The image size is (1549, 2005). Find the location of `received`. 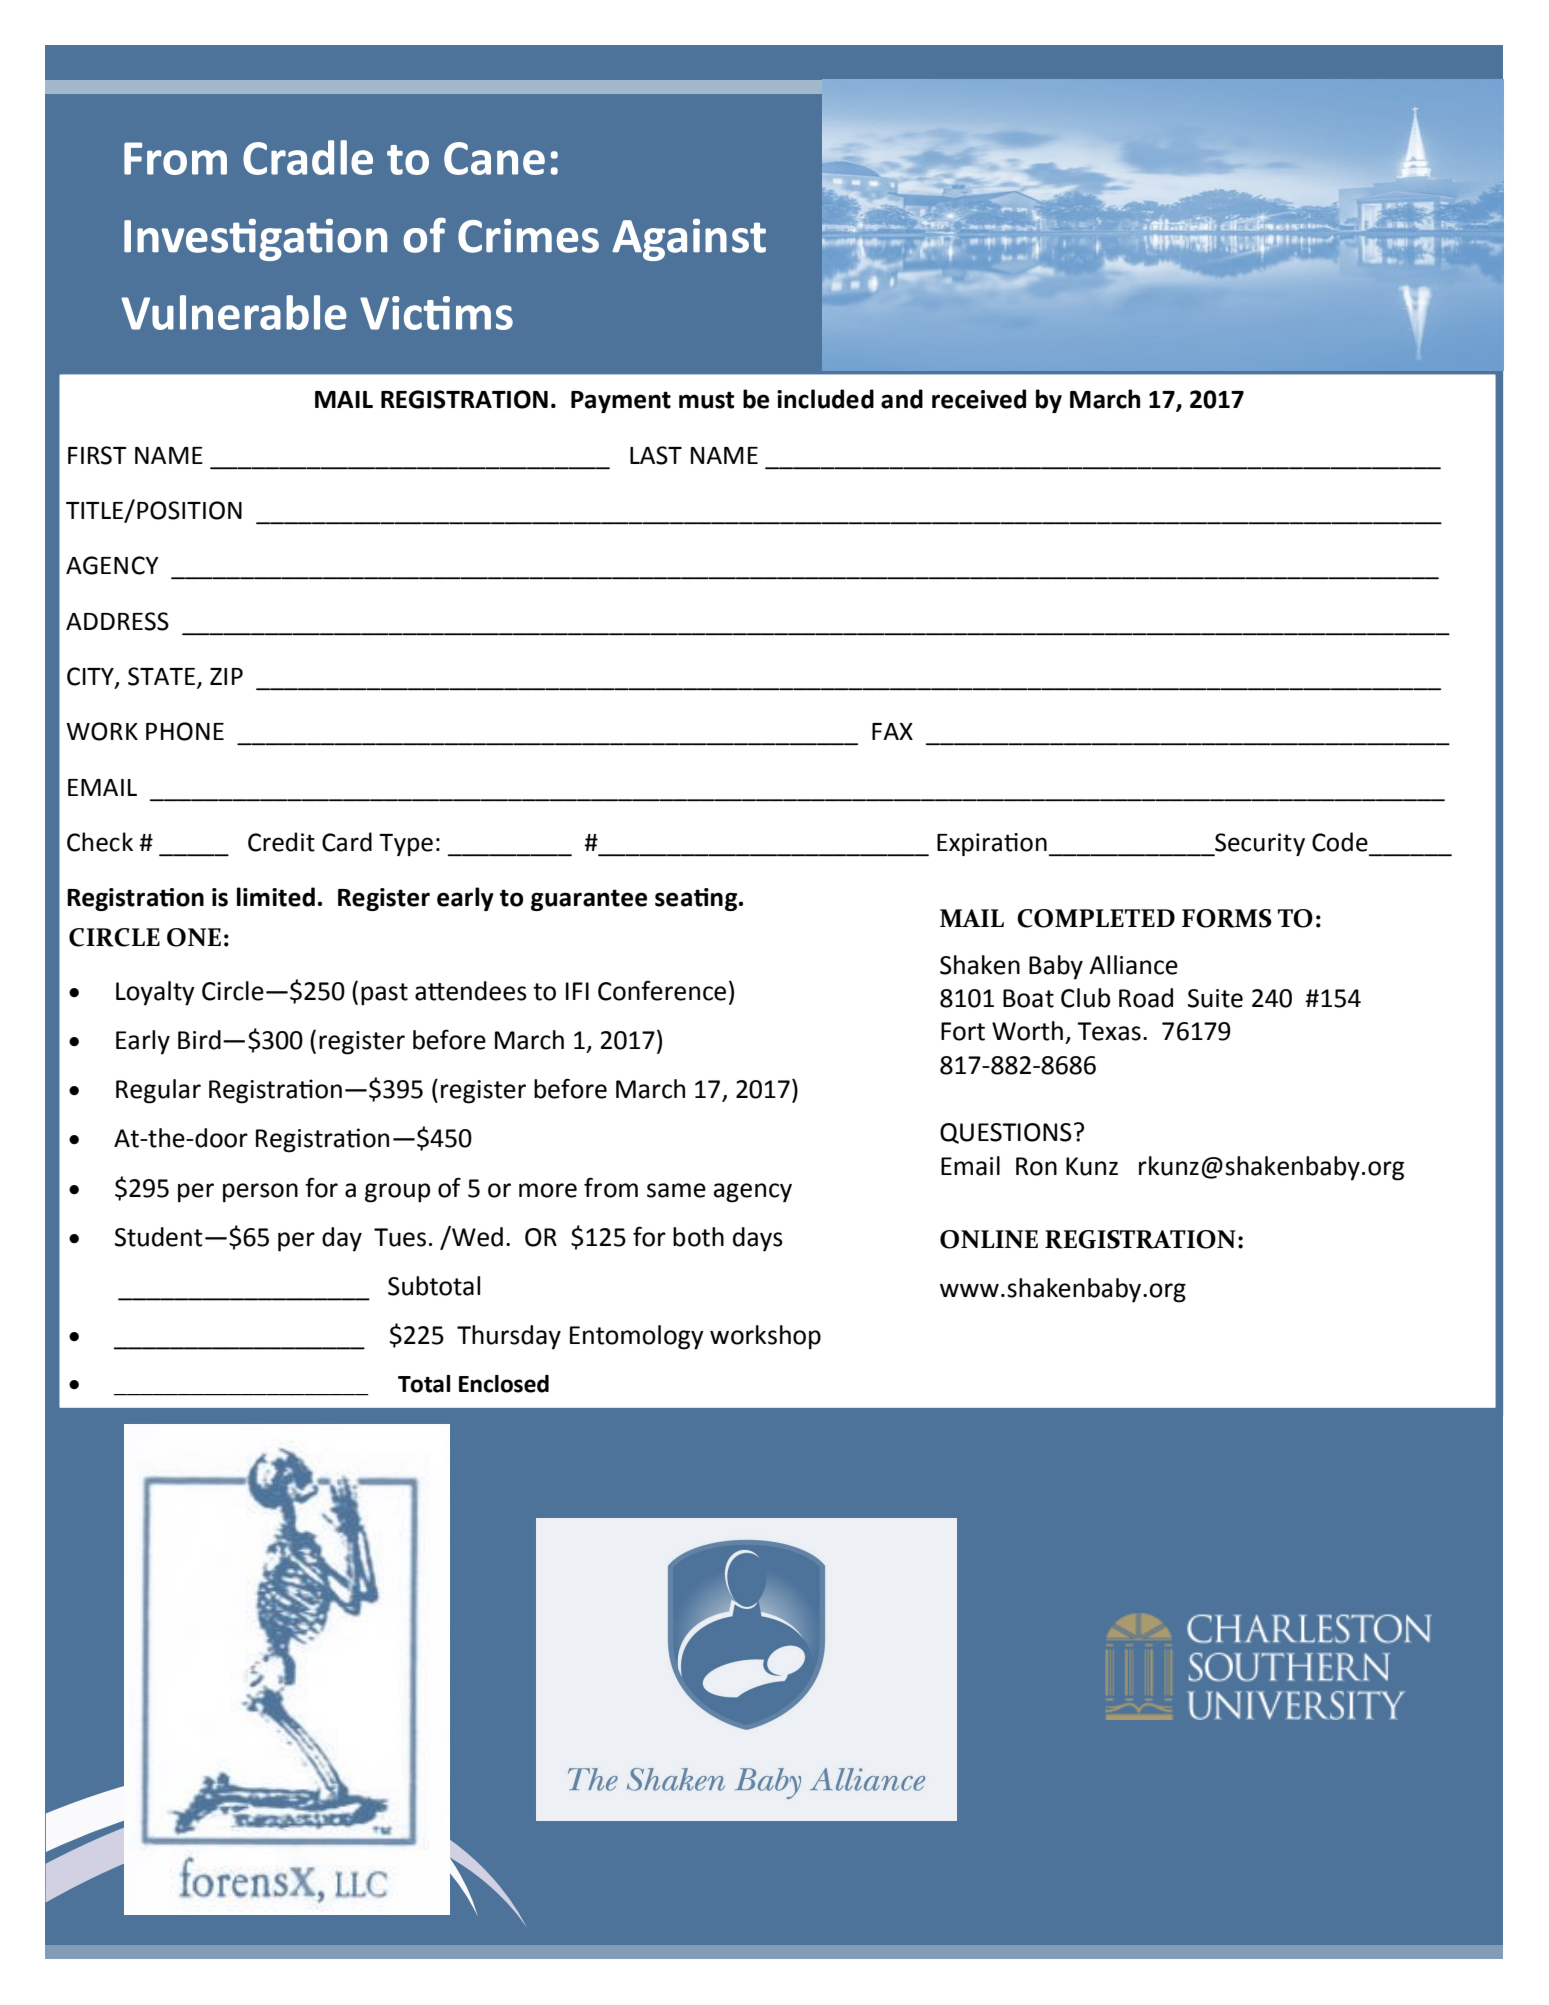

received is located at coordinates (979, 399).
